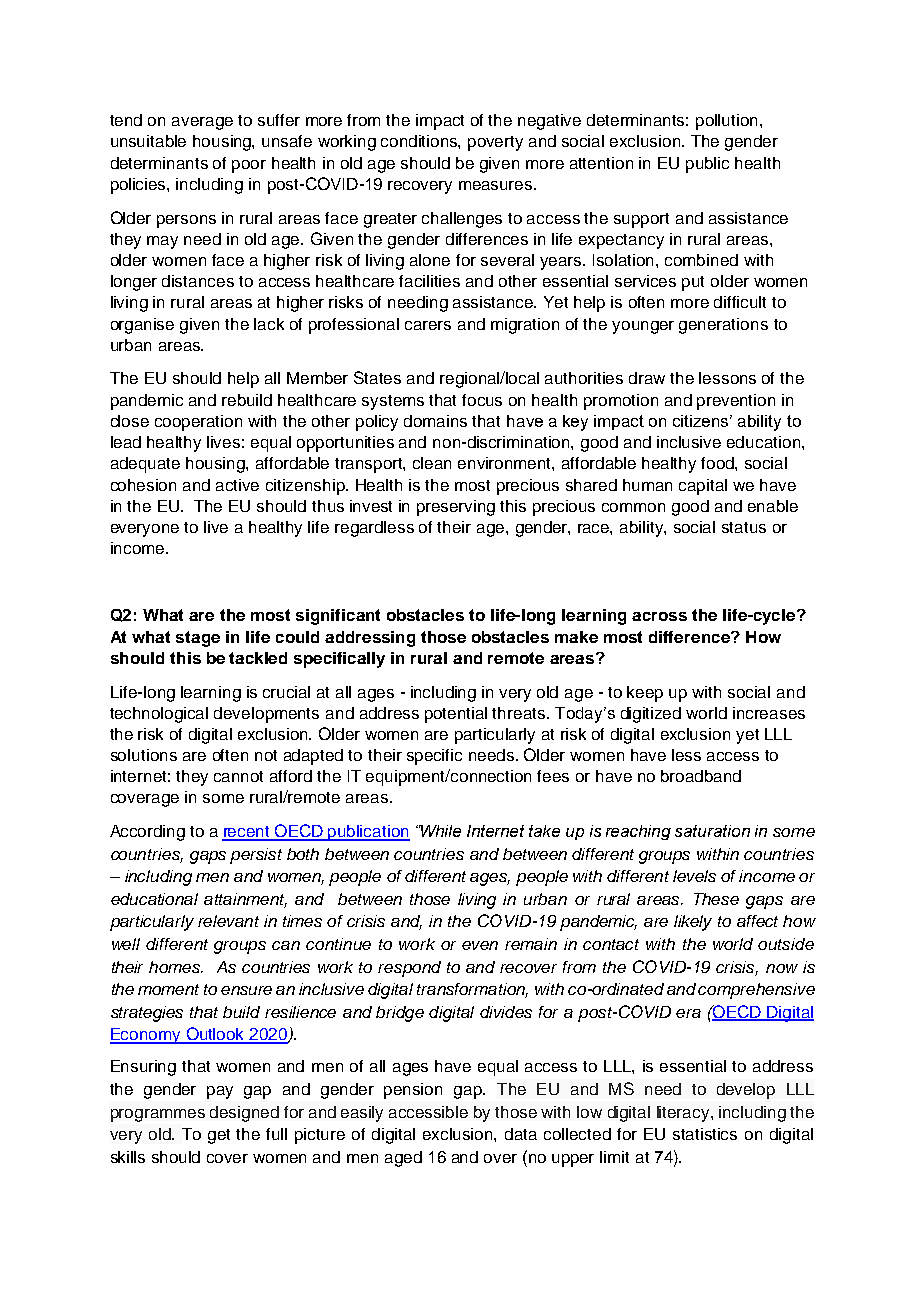 Image resolution: width=924 pixels, height=1308 pixels. Describe the element at coordinates (531, 944) in the page. I see `remain` at that location.
